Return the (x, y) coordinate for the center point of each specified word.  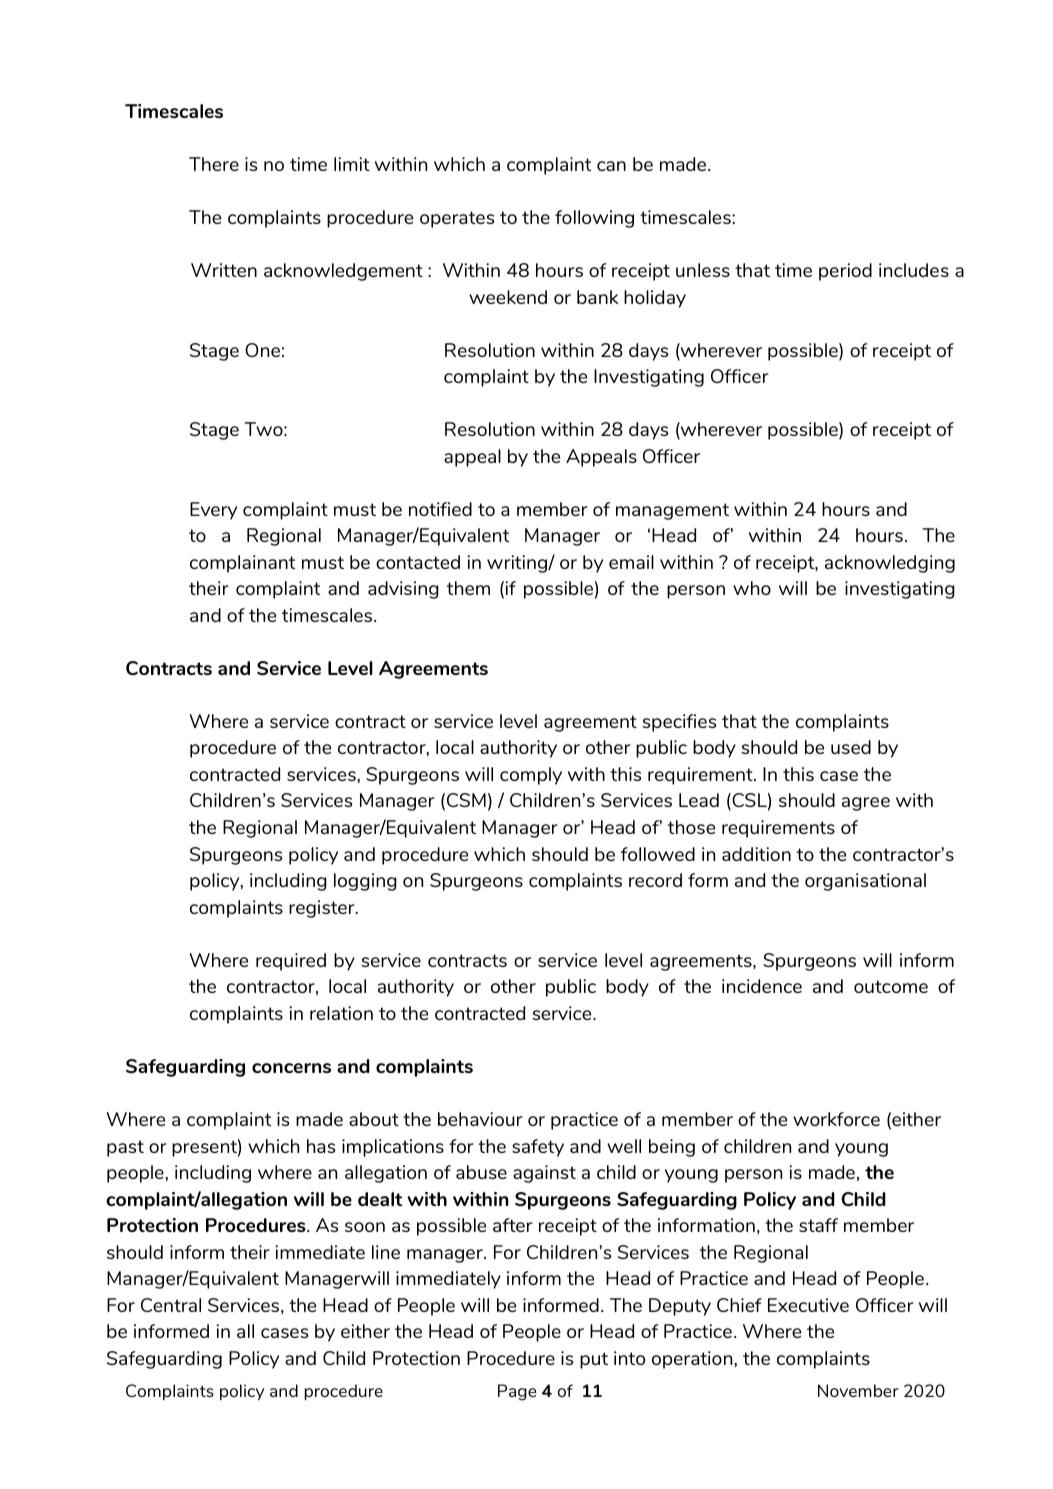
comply (531, 776)
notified (440, 509)
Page (517, 1392)
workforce (836, 1119)
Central (171, 1305)
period (845, 272)
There (214, 164)
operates (457, 219)
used (851, 747)
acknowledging (890, 564)
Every (213, 511)
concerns (291, 1068)
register (323, 909)
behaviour (480, 1119)
